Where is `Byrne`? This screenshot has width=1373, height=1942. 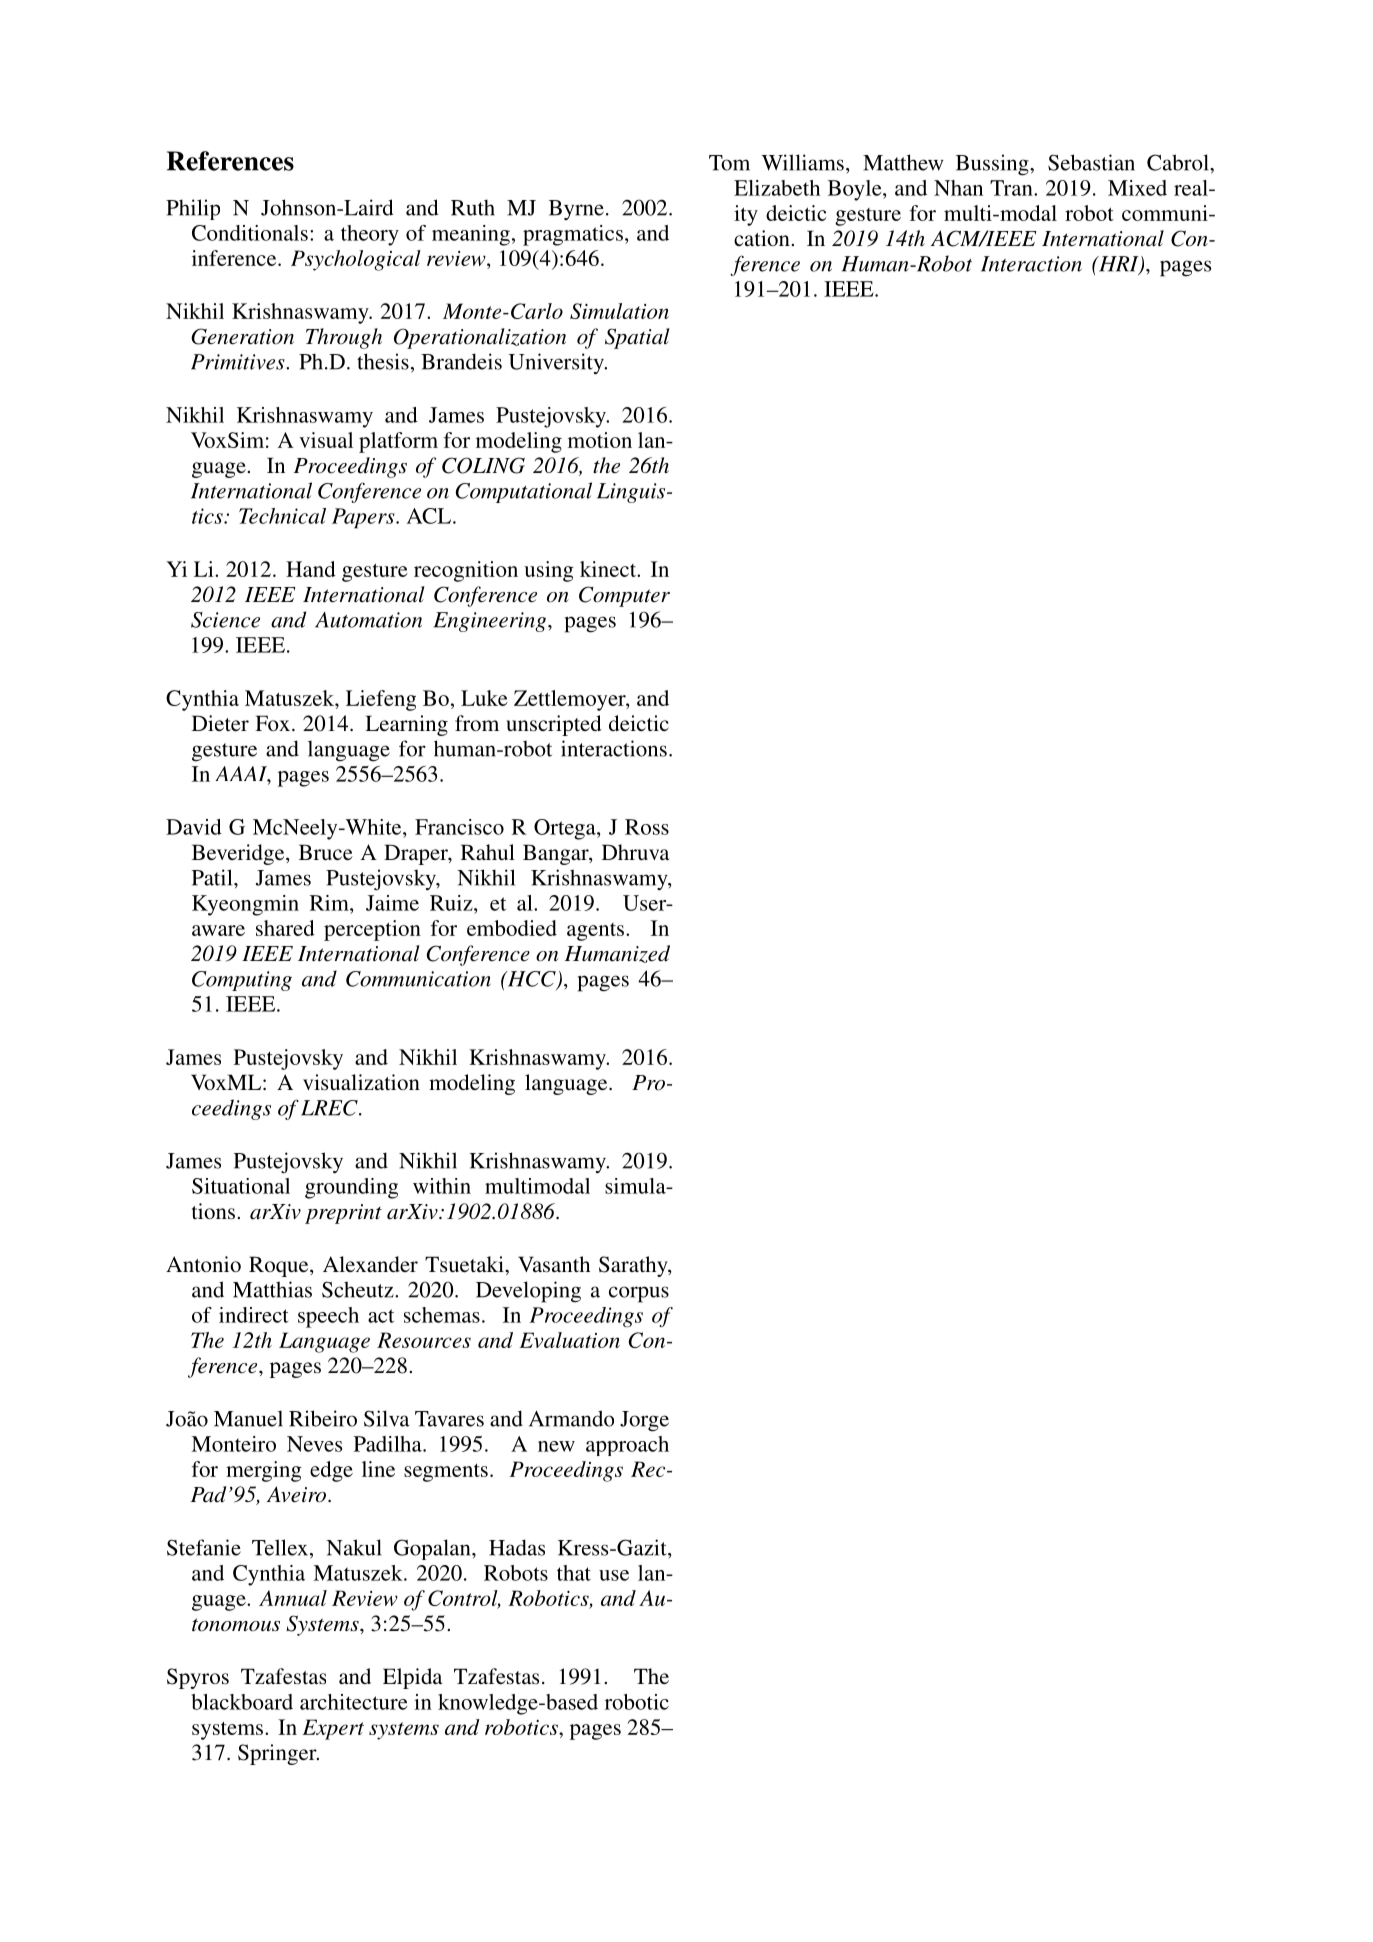
Byrne is located at coordinates (576, 210).
